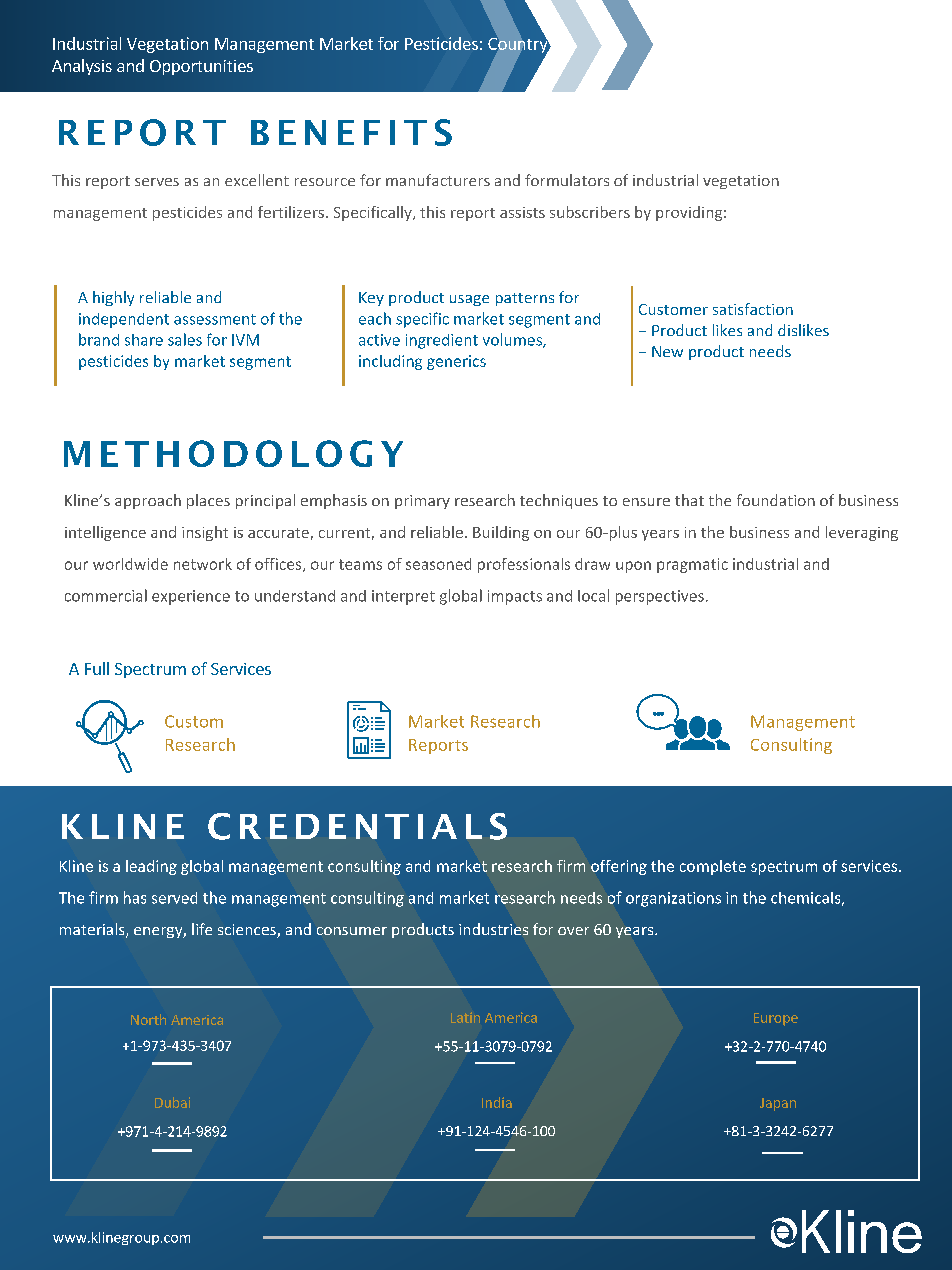  I want to click on impacts, so click(515, 597).
